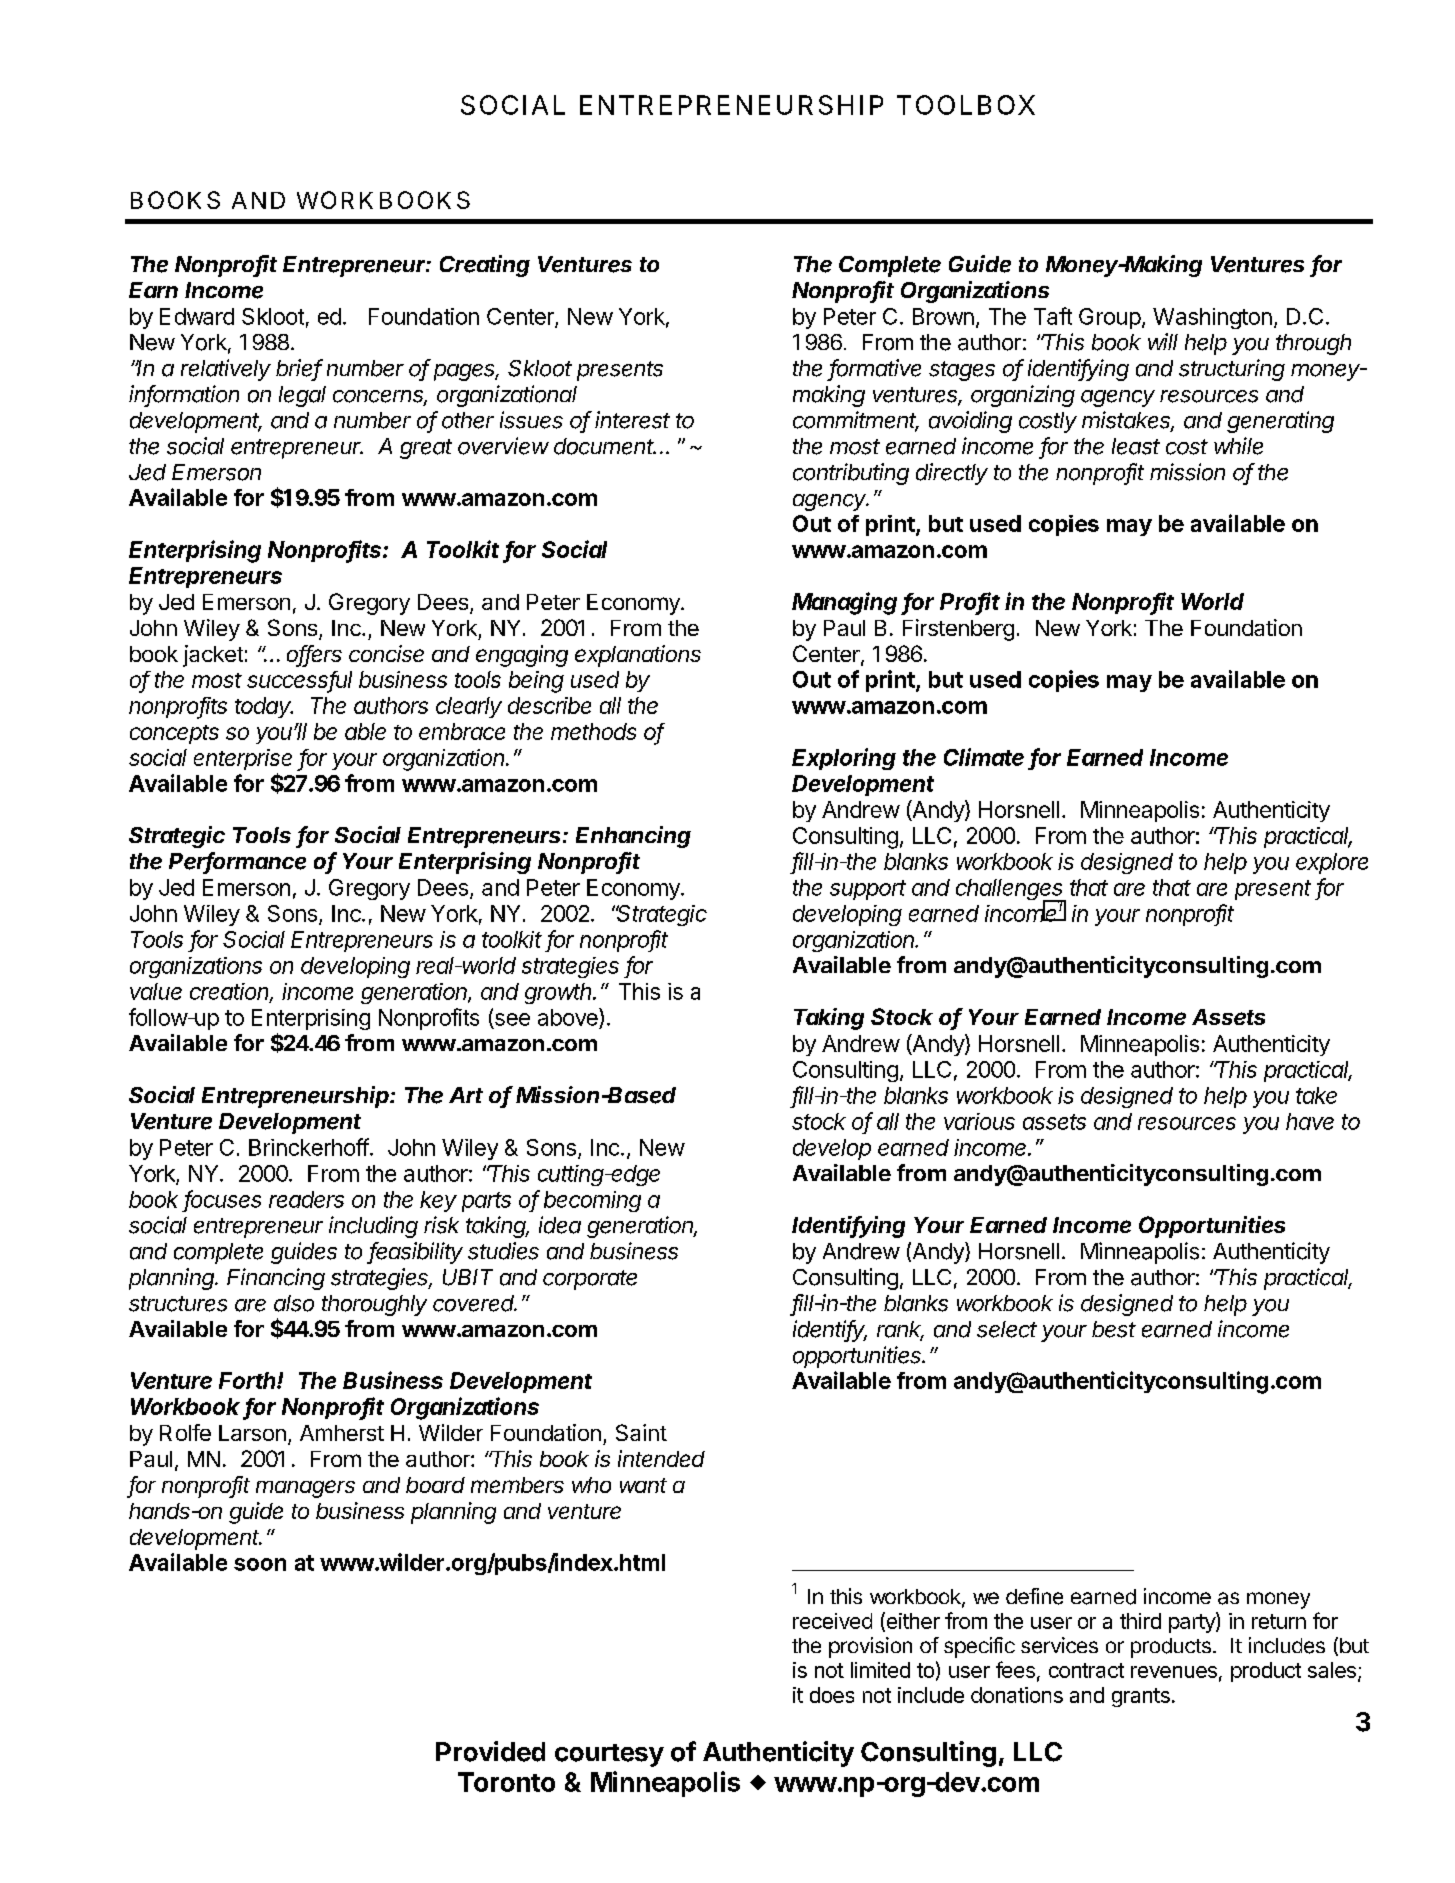 This screenshot has width=1455, height=1883. What do you see at coordinates (1212, 318) in the screenshot?
I see `Washington` at bounding box center [1212, 318].
